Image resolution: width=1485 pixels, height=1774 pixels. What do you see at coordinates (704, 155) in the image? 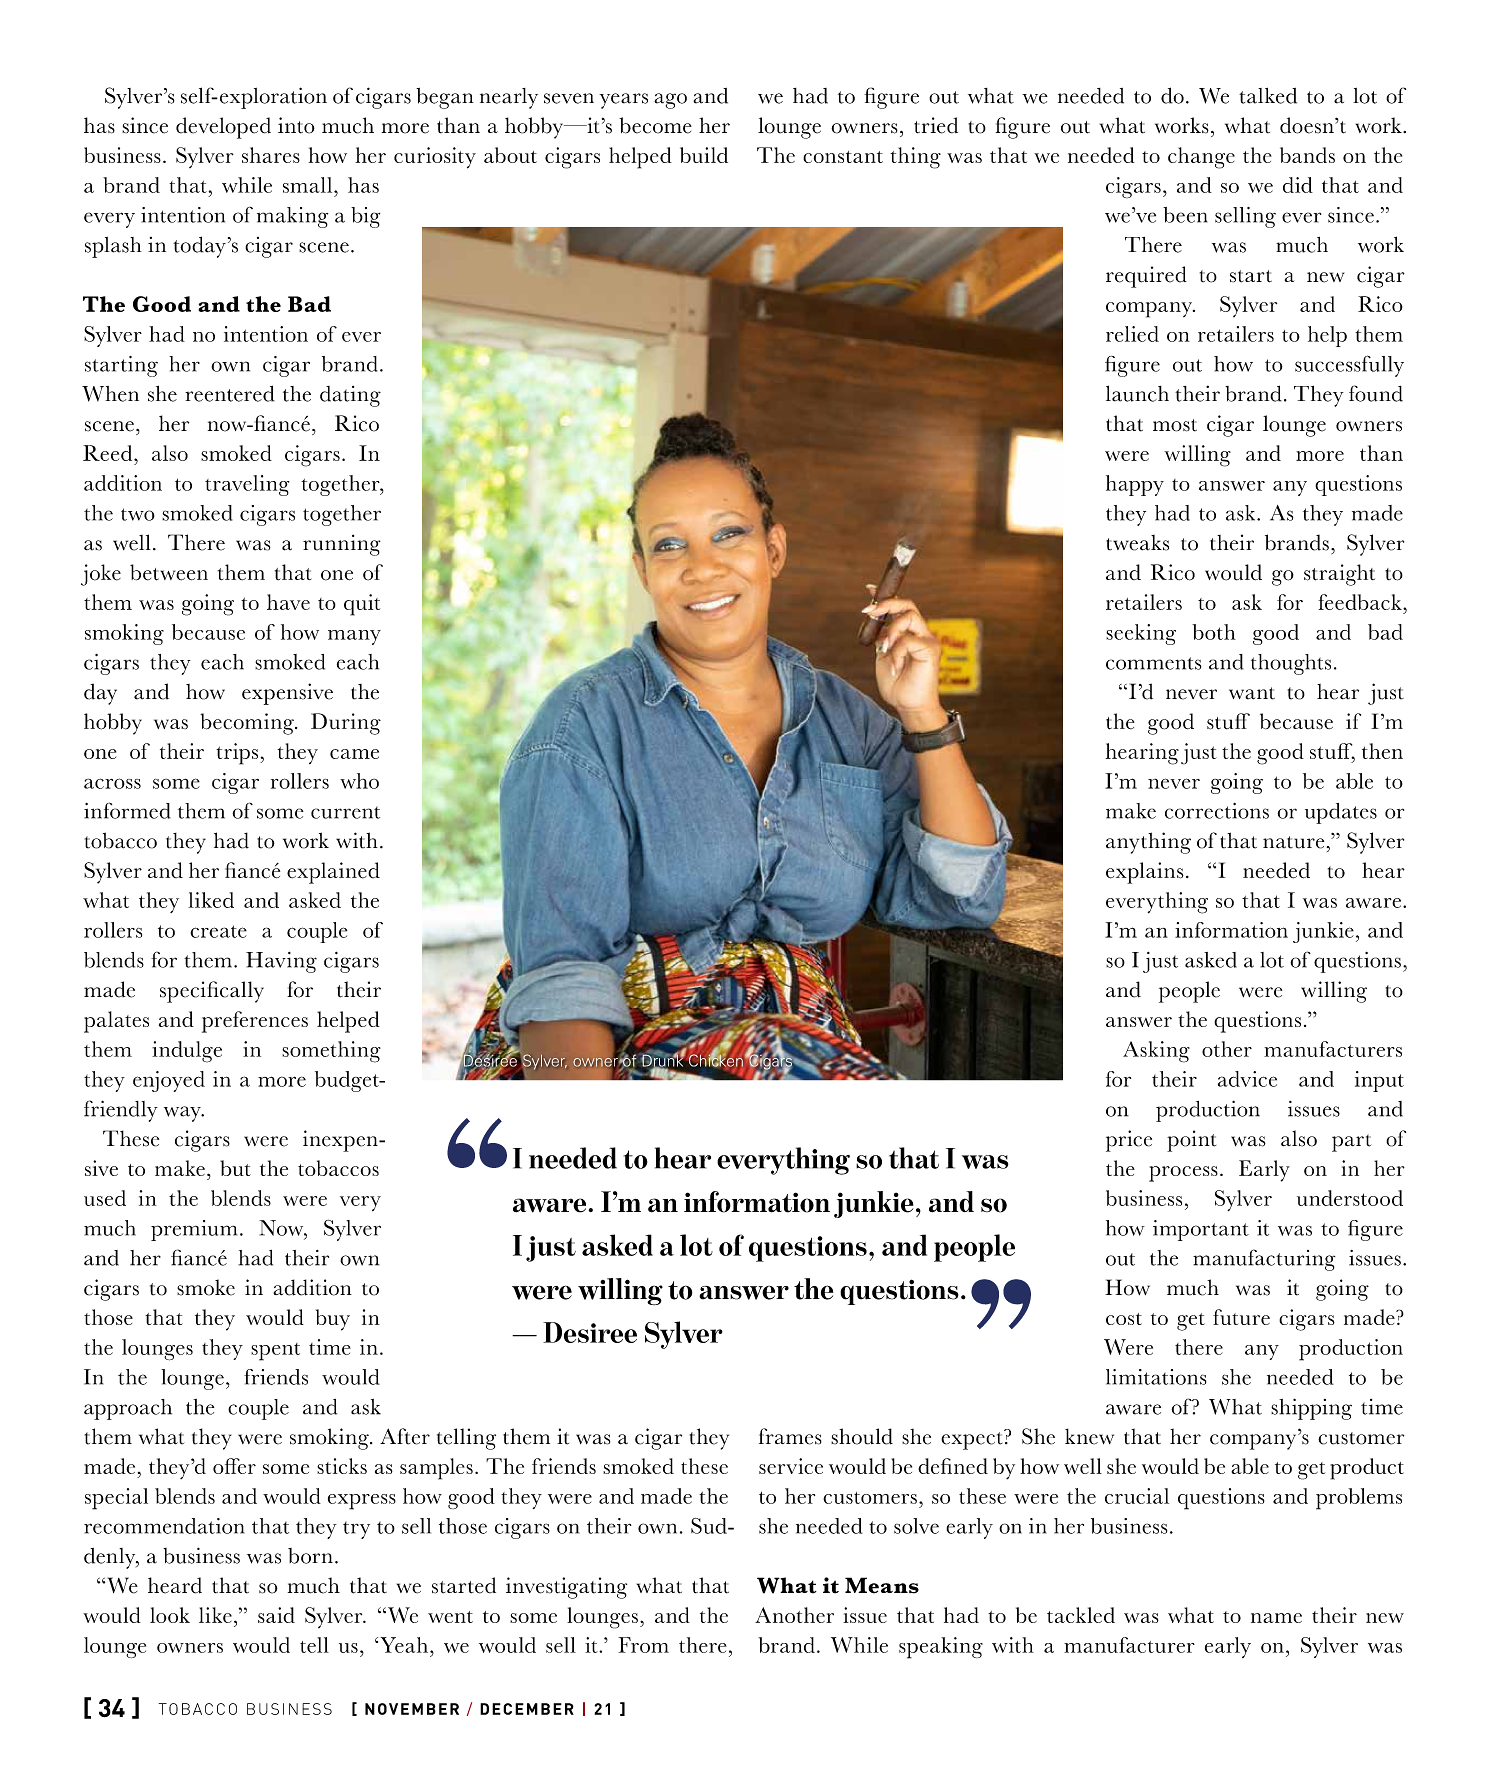
I see `build` at bounding box center [704, 155].
